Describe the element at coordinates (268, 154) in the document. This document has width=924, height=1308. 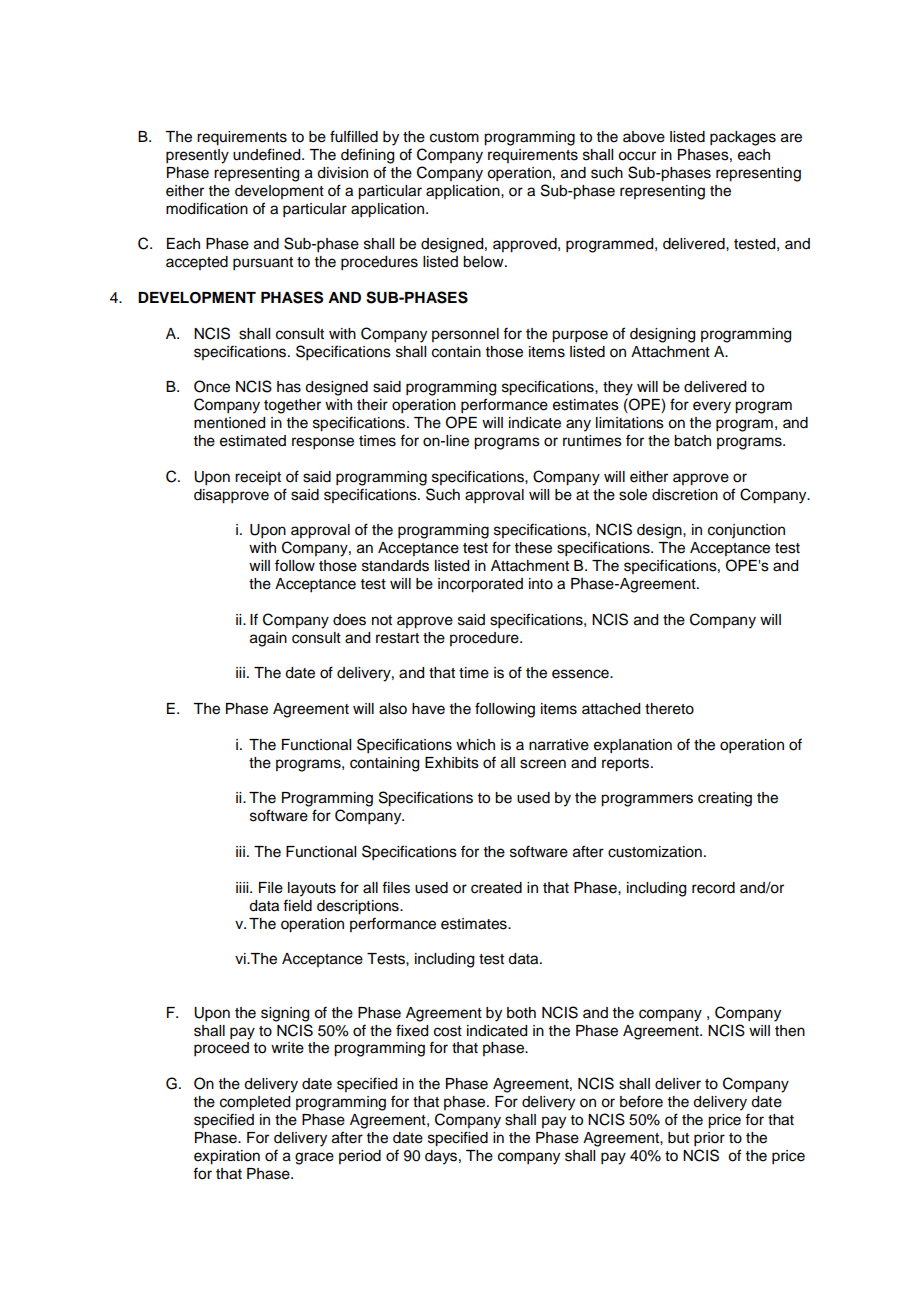
I see `undefined` at that location.
